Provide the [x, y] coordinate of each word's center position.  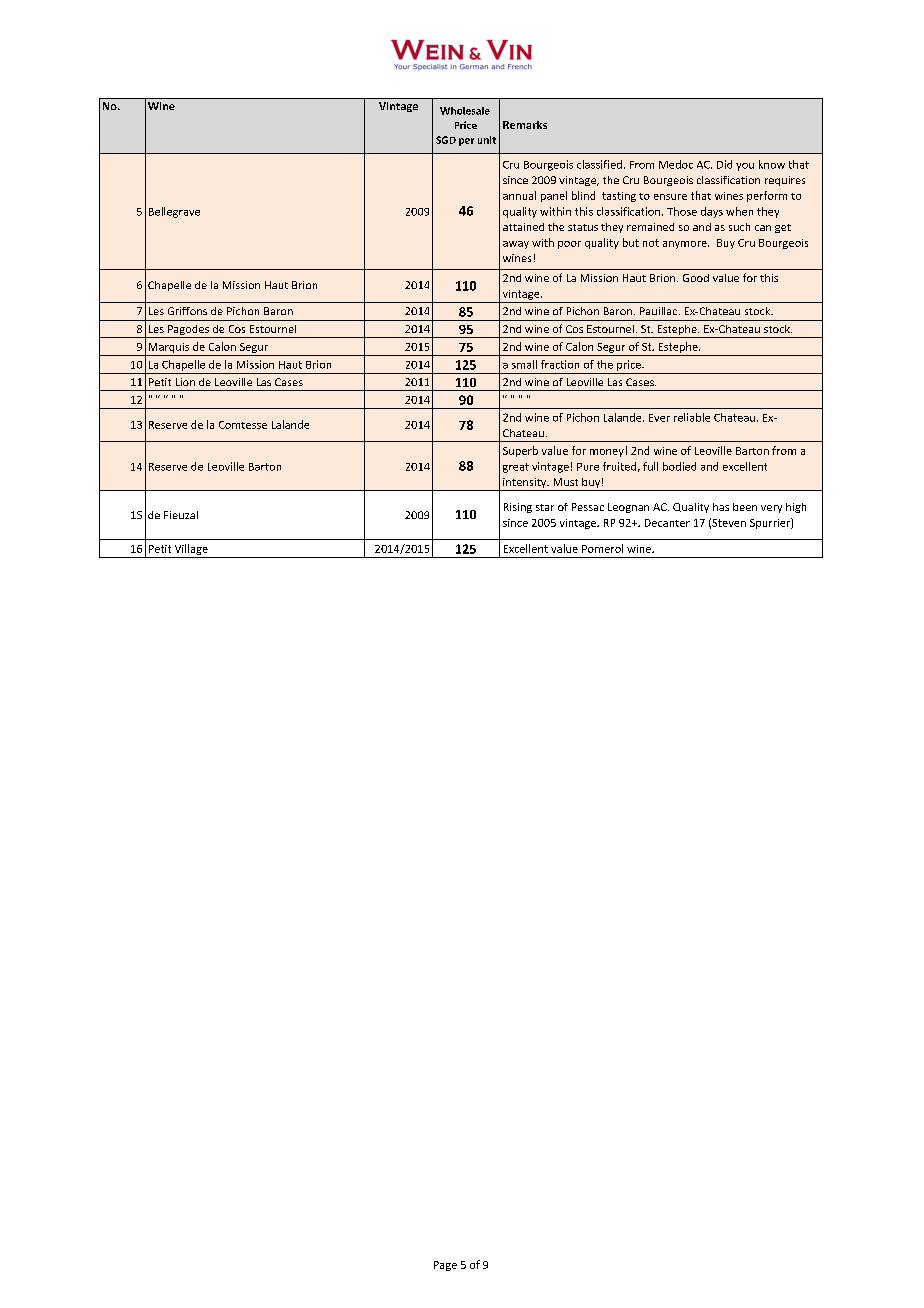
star [545, 507]
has [721, 507]
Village [191, 549]
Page [445, 1266]
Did [724, 164]
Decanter [667, 523]
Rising [518, 508]
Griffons [187, 311]
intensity [525, 484]
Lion [185, 382]
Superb [520, 451]
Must [566, 482]
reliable [692, 417]
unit [487, 140]
